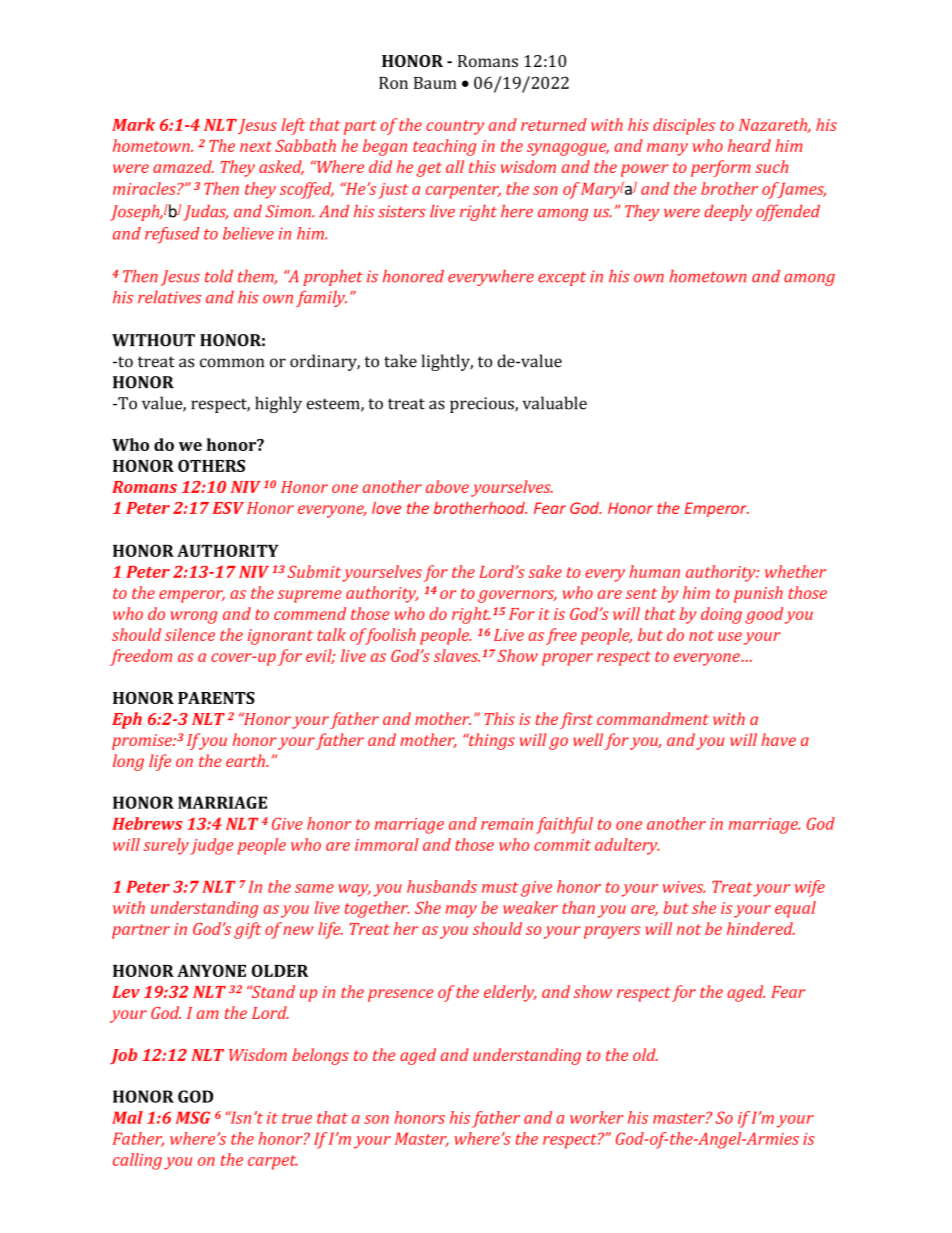  I want to click on hindered, so click(761, 928).
